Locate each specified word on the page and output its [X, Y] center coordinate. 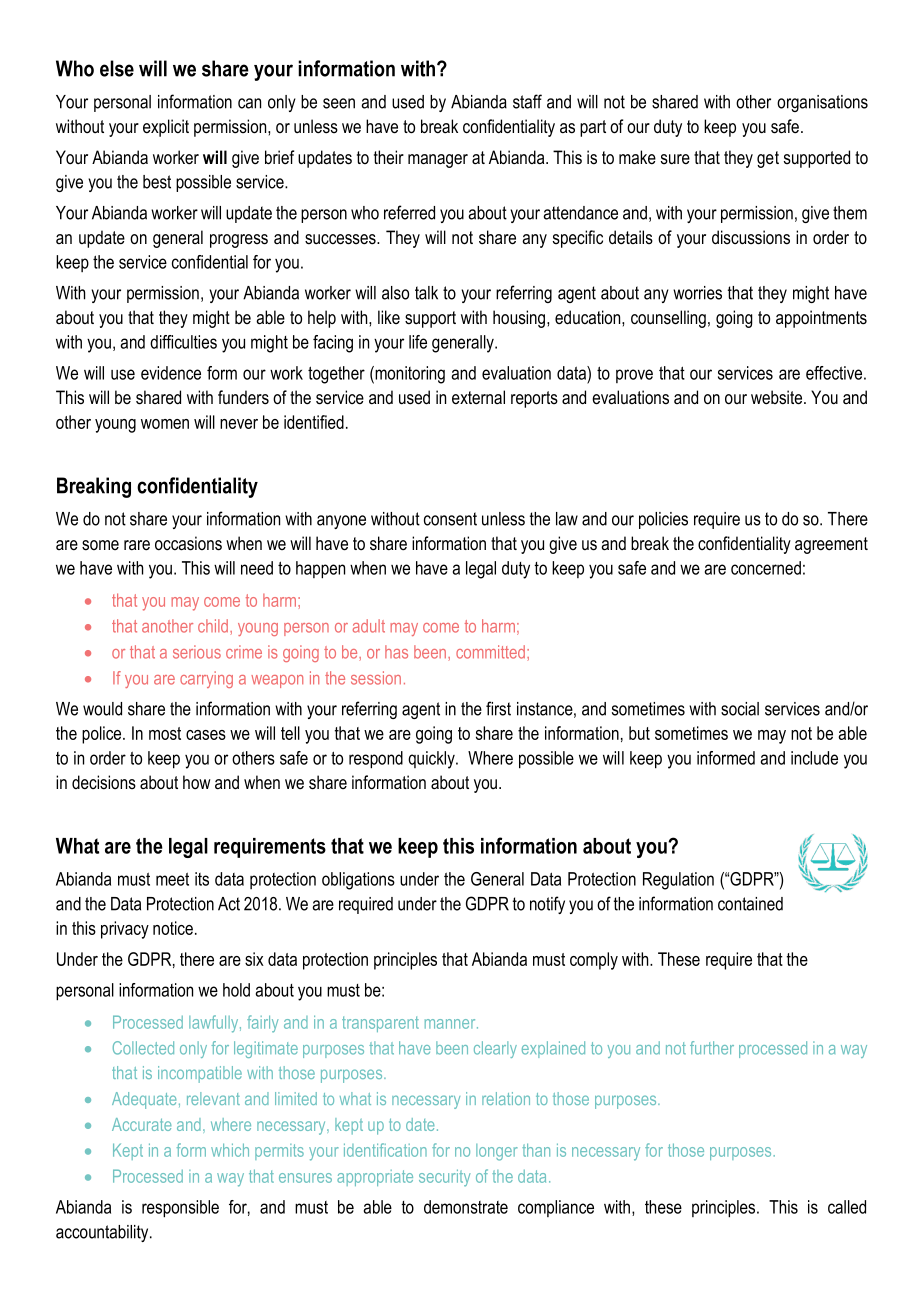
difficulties [183, 342]
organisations [822, 103]
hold [236, 990]
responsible [180, 1209]
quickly [432, 760]
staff [527, 101]
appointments [821, 319]
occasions [188, 543]
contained [750, 904]
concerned [766, 568]
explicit [166, 128]
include [814, 758]
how [197, 782]
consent [450, 519]
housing [520, 319]
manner [451, 1024]
